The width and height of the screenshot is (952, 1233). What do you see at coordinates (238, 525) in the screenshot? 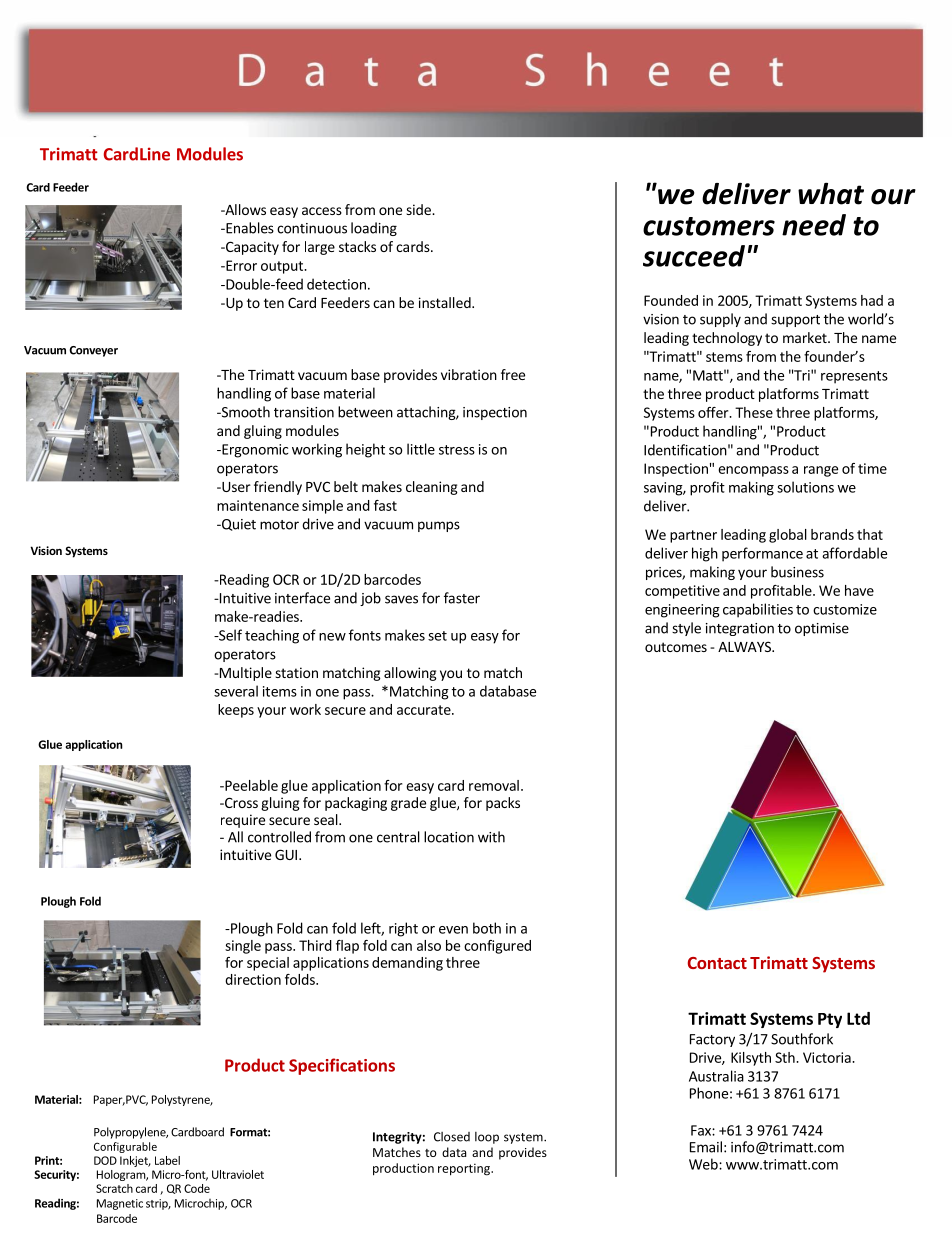
I see `Quiet` at bounding box center [238, 525].
